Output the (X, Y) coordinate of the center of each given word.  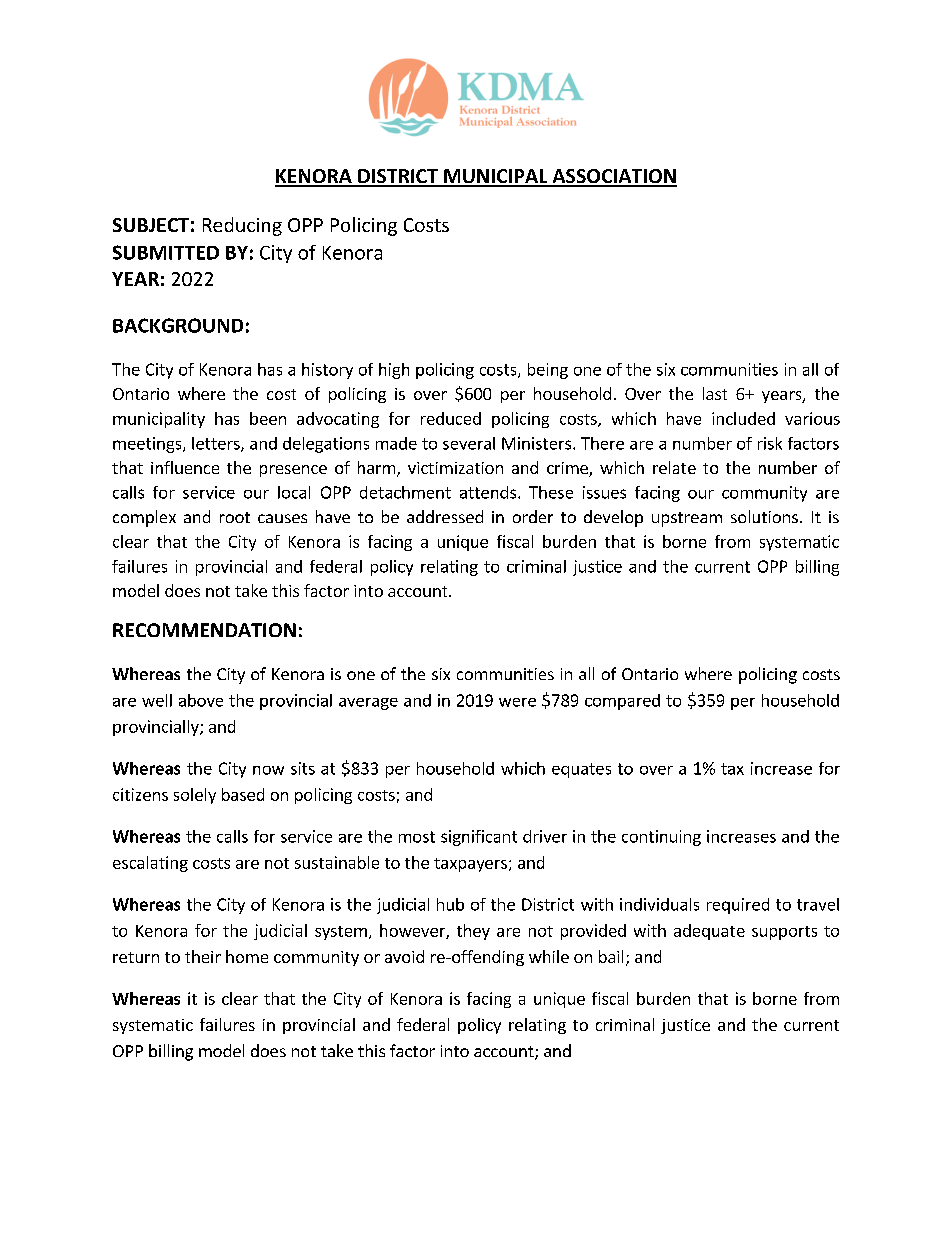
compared (622, 702)
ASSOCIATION (613, 177)
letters (217, 444)
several (469, 443)
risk (770, 443)
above (201, 700)
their (203, 956)
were (517, 702)
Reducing (242, 226)
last (715, 393)
